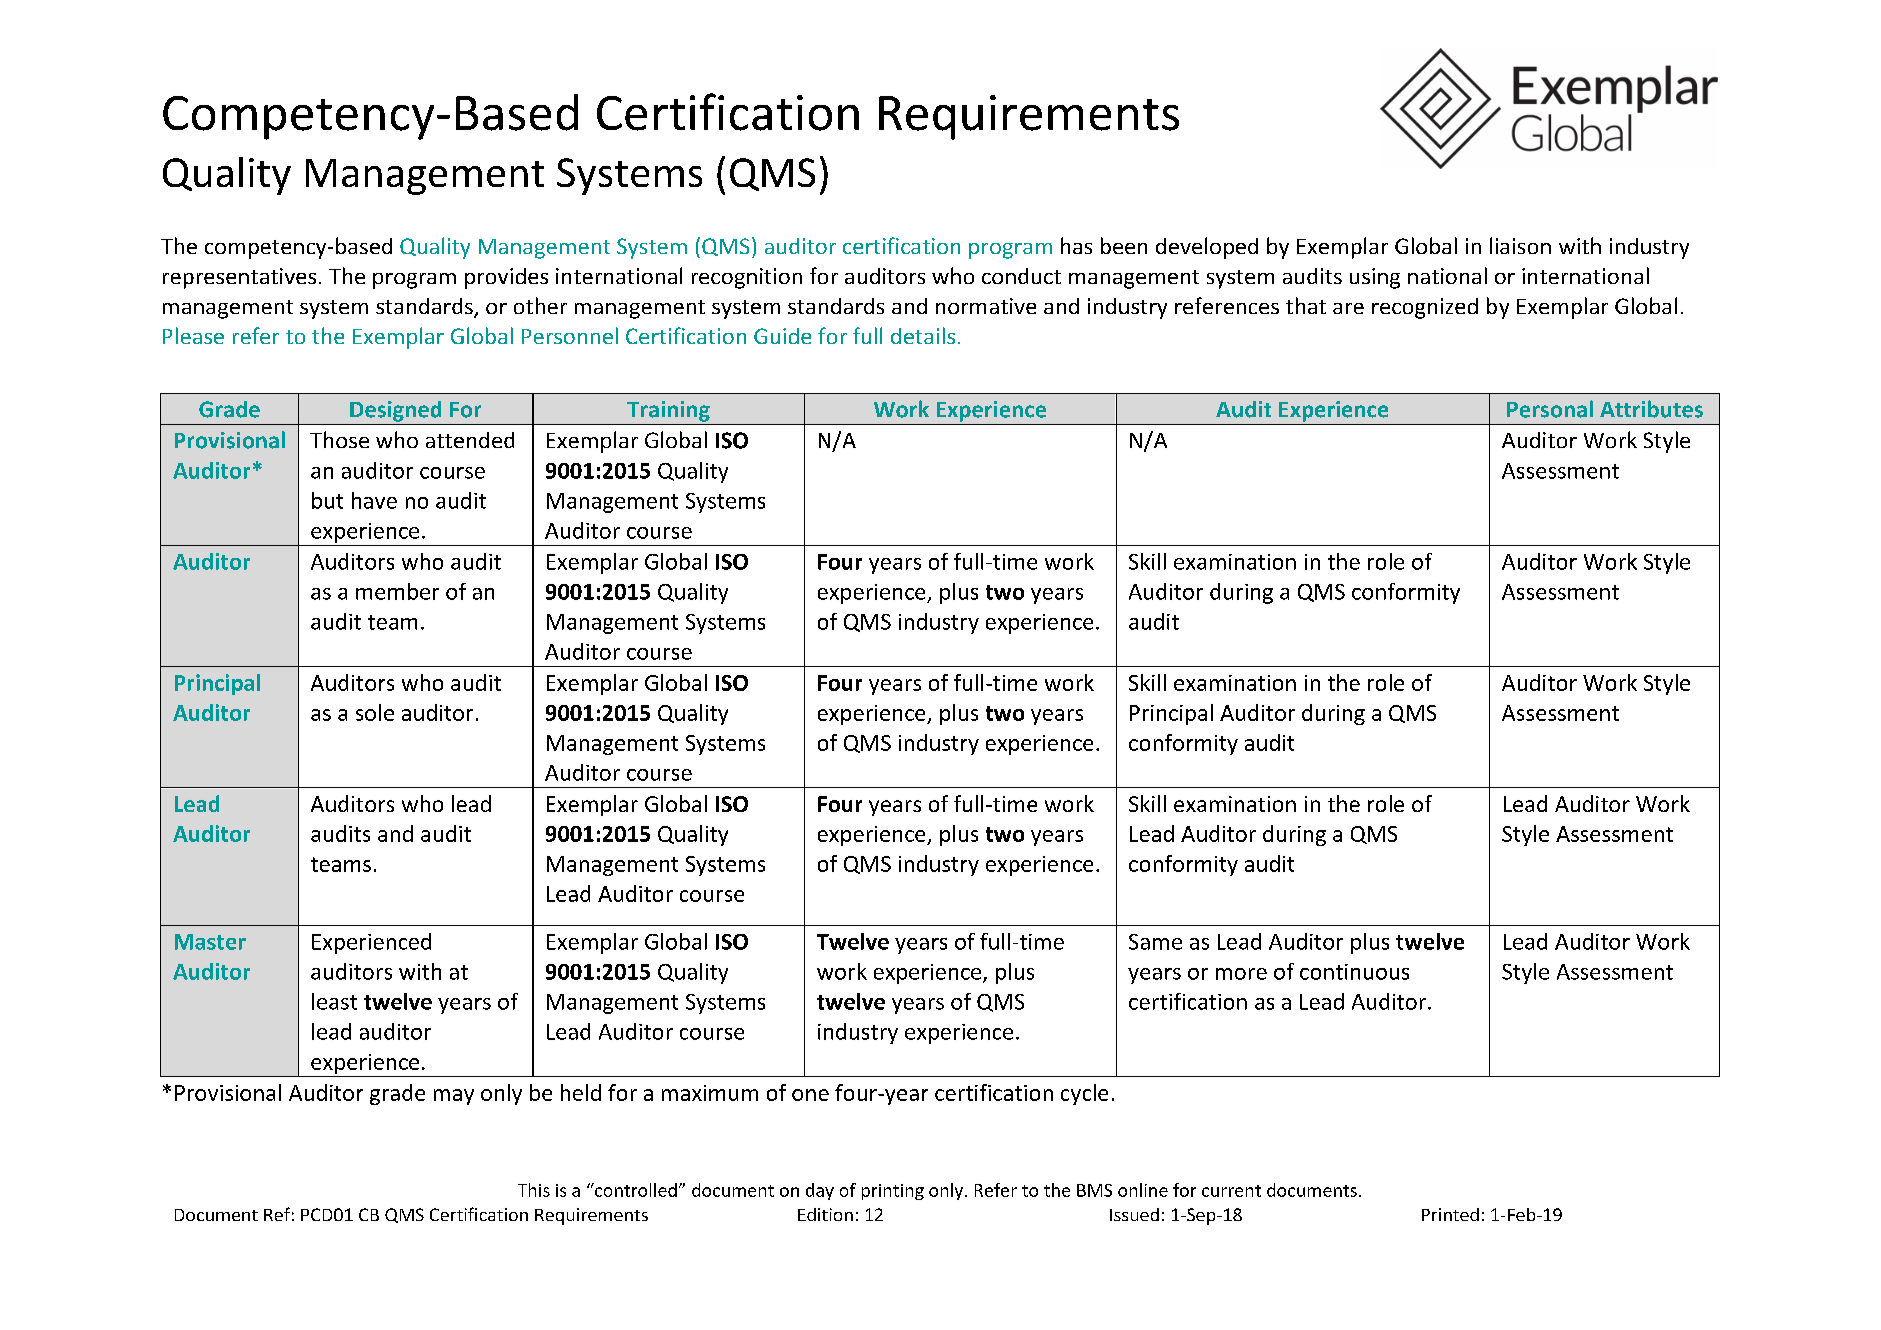 The height and width of the screenshot is (1330, 1881). I want to click on more, so click(1241, 974).
